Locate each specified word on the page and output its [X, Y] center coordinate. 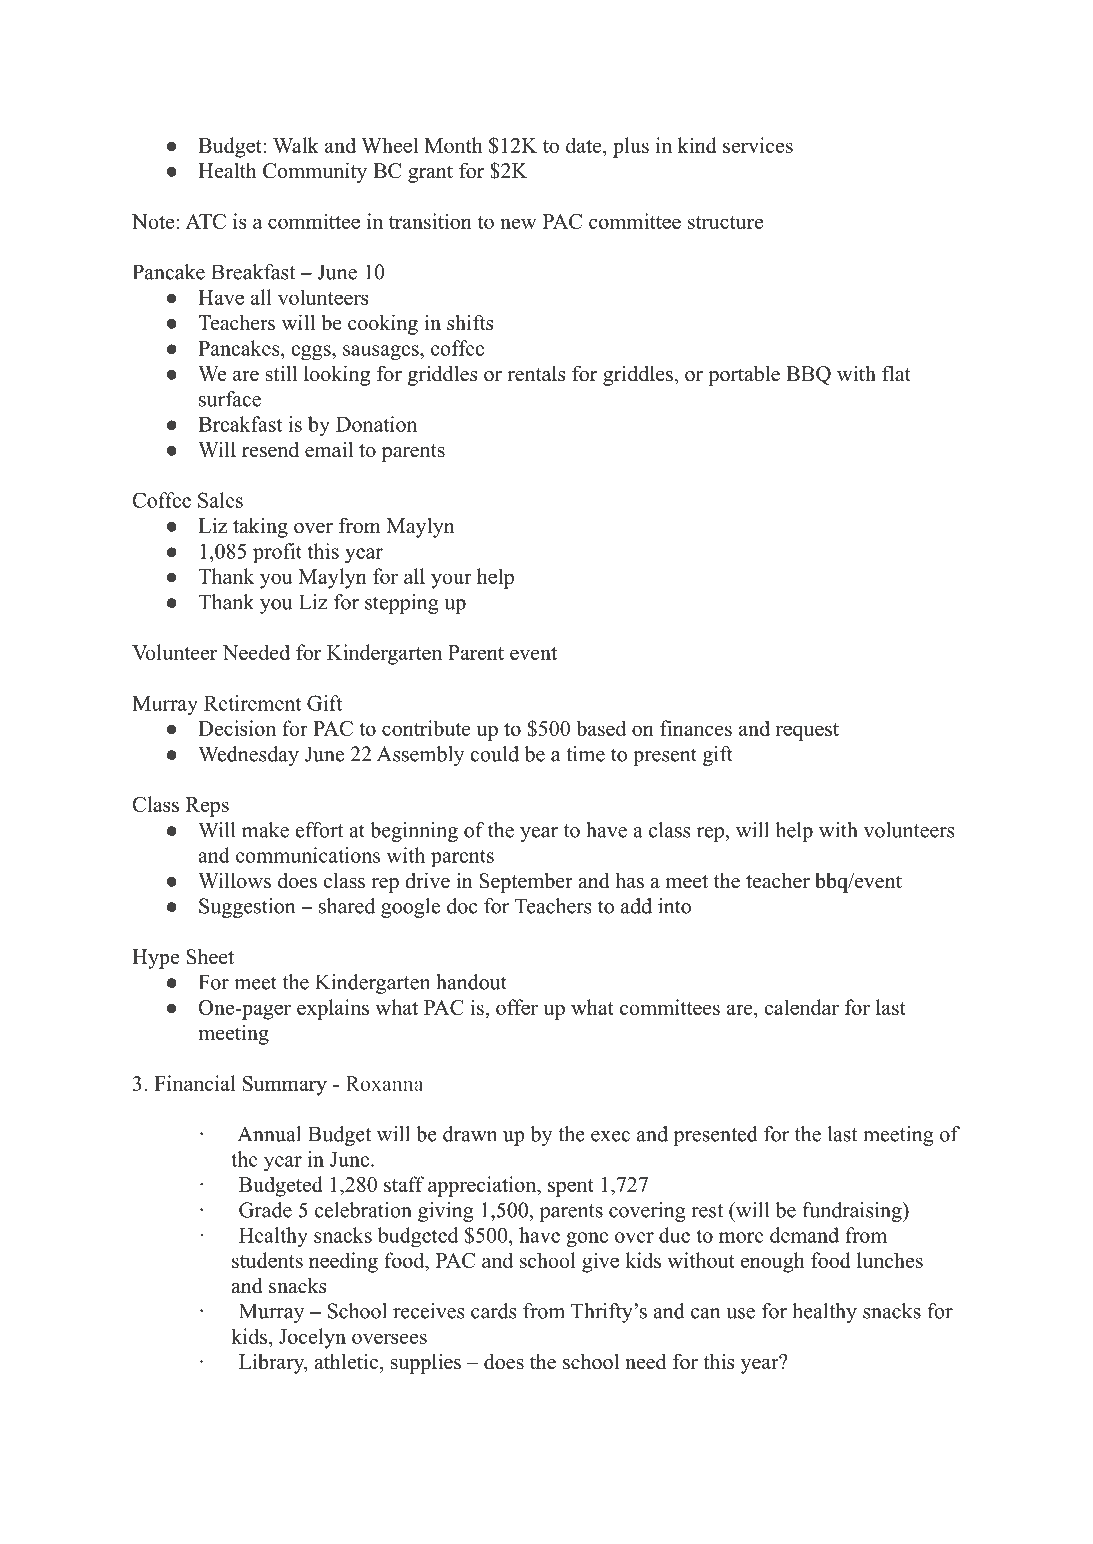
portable [744, 375]
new [518, 223]
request [807, 732]
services [758, 145]
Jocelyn [312, 1338]
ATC [205, 221]
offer [517, 1007]
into [674, 906]
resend [270, 450]
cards [494, 1311]
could [494, 754]
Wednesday [248, 756]
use [740, 1313]
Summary [285, 1086]
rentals [536, 374]
